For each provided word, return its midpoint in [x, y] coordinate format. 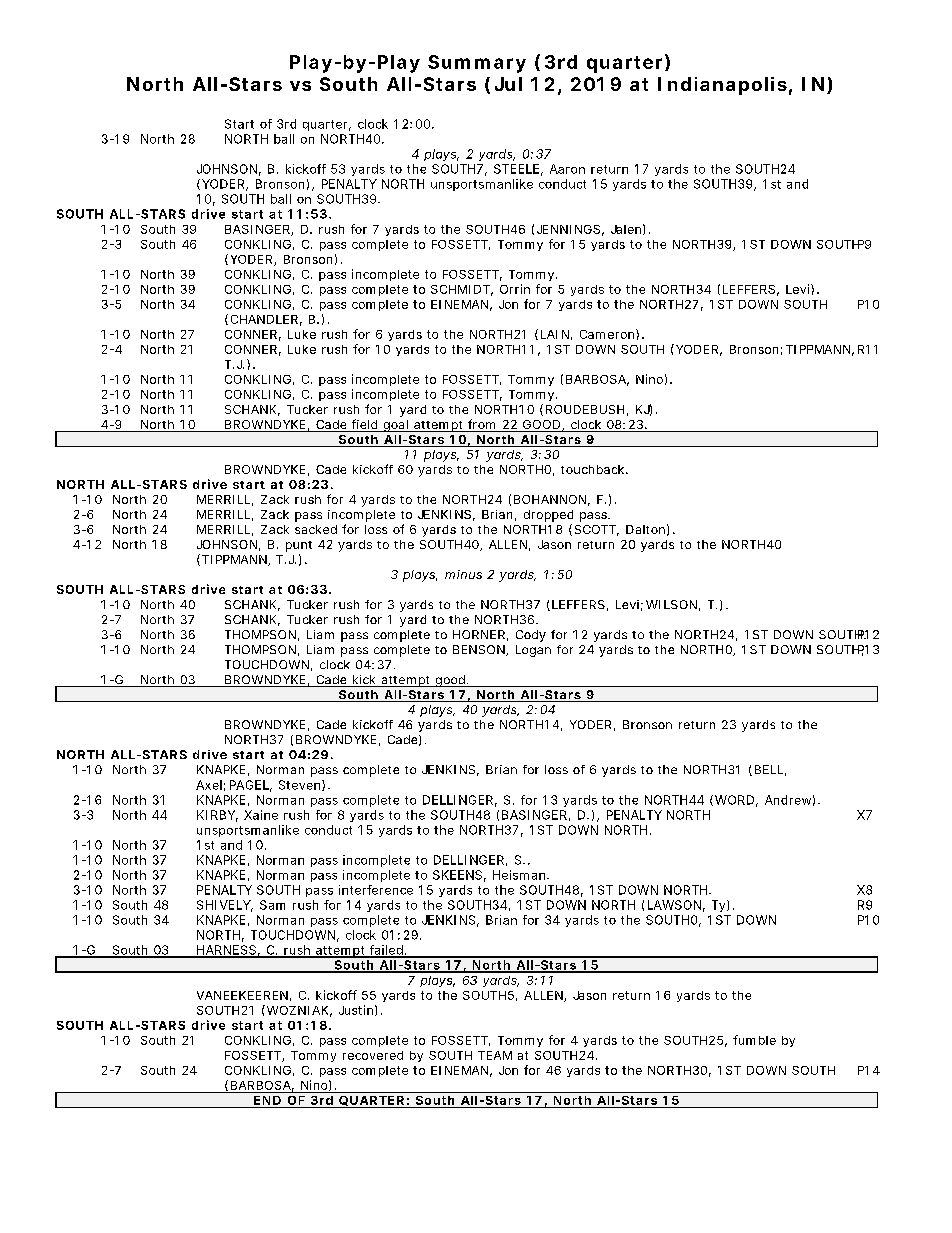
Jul [508, 84]
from [481, 424]
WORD [734, 800]
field [364, 424]
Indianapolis [722, 86]
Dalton [645, 529]
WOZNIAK [296, 1010]
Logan [533, 651]
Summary [477, 64]
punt [299, 546]
